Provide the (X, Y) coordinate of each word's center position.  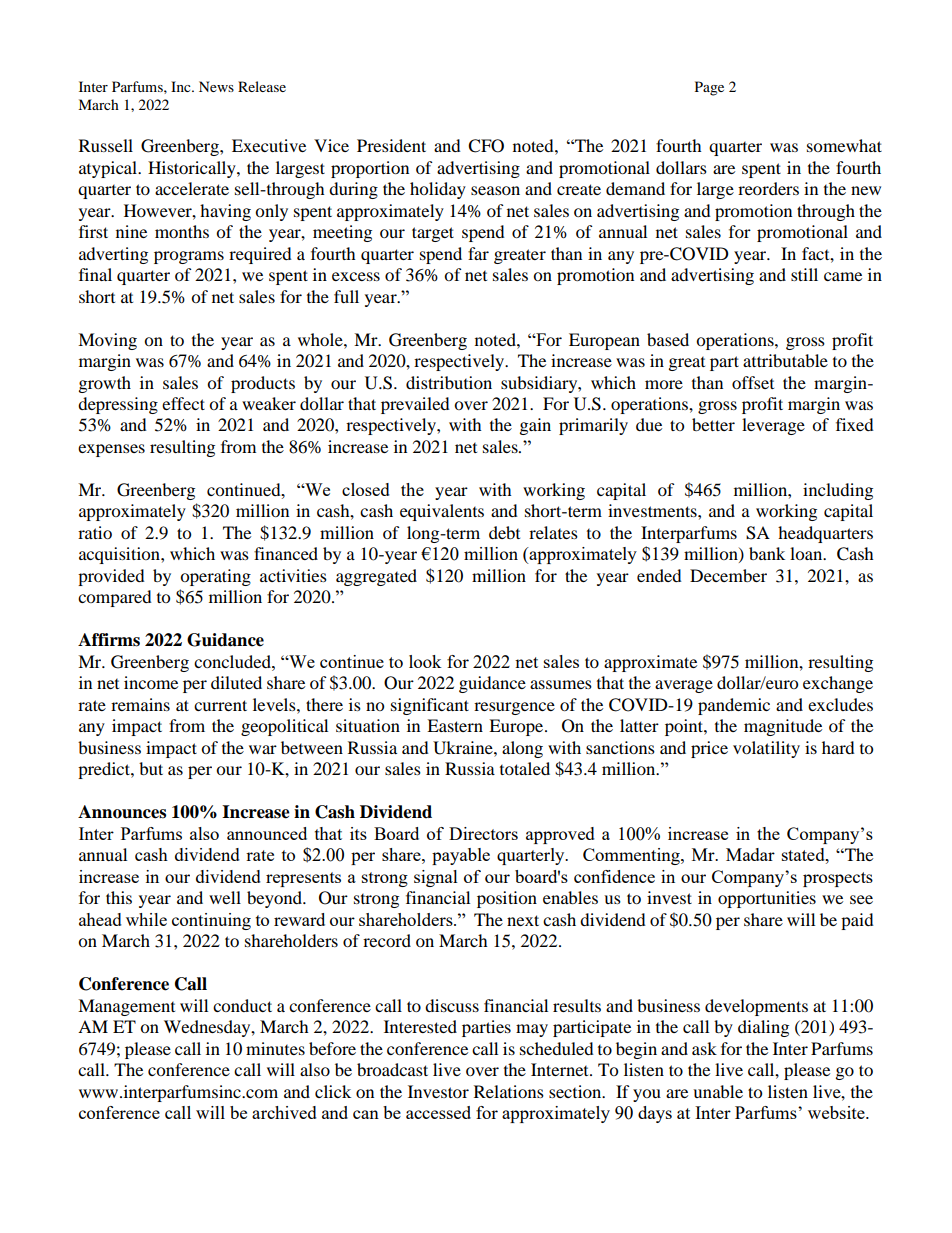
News (216, 86)
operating (215, 577)
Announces (122, 812)
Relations (509, 1091)
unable (718, 1091)
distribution (449, 382)
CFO (486, 146)
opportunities (767, 899)
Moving (107, 341)
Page (709, 88)
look (425, 661)
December (728, 575)
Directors (483, 833)
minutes (275, 1048)
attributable (785, 360)
